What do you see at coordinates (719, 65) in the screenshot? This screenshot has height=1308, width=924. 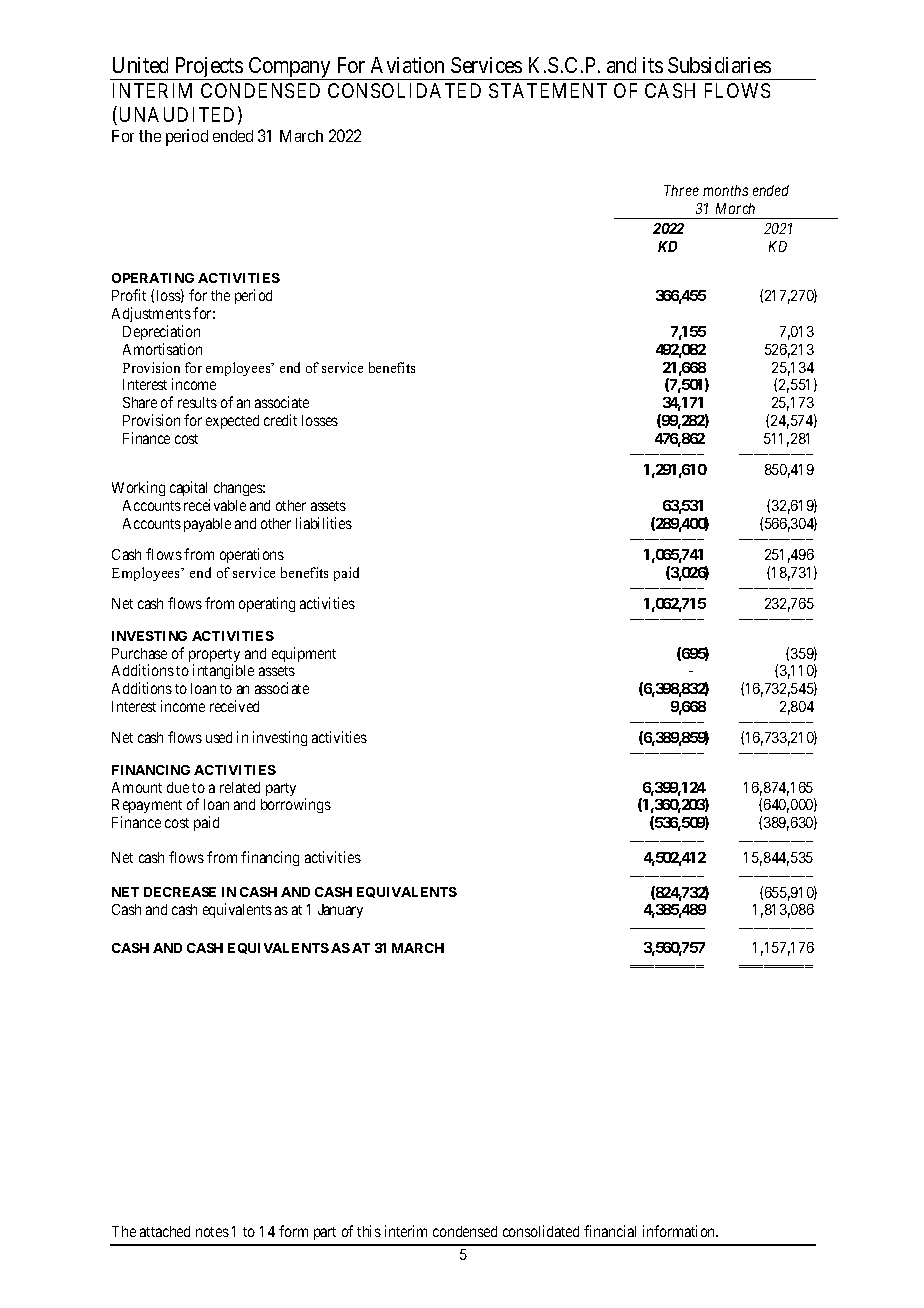 I see `Subsidiaries` at bounding box center [719, 65].
